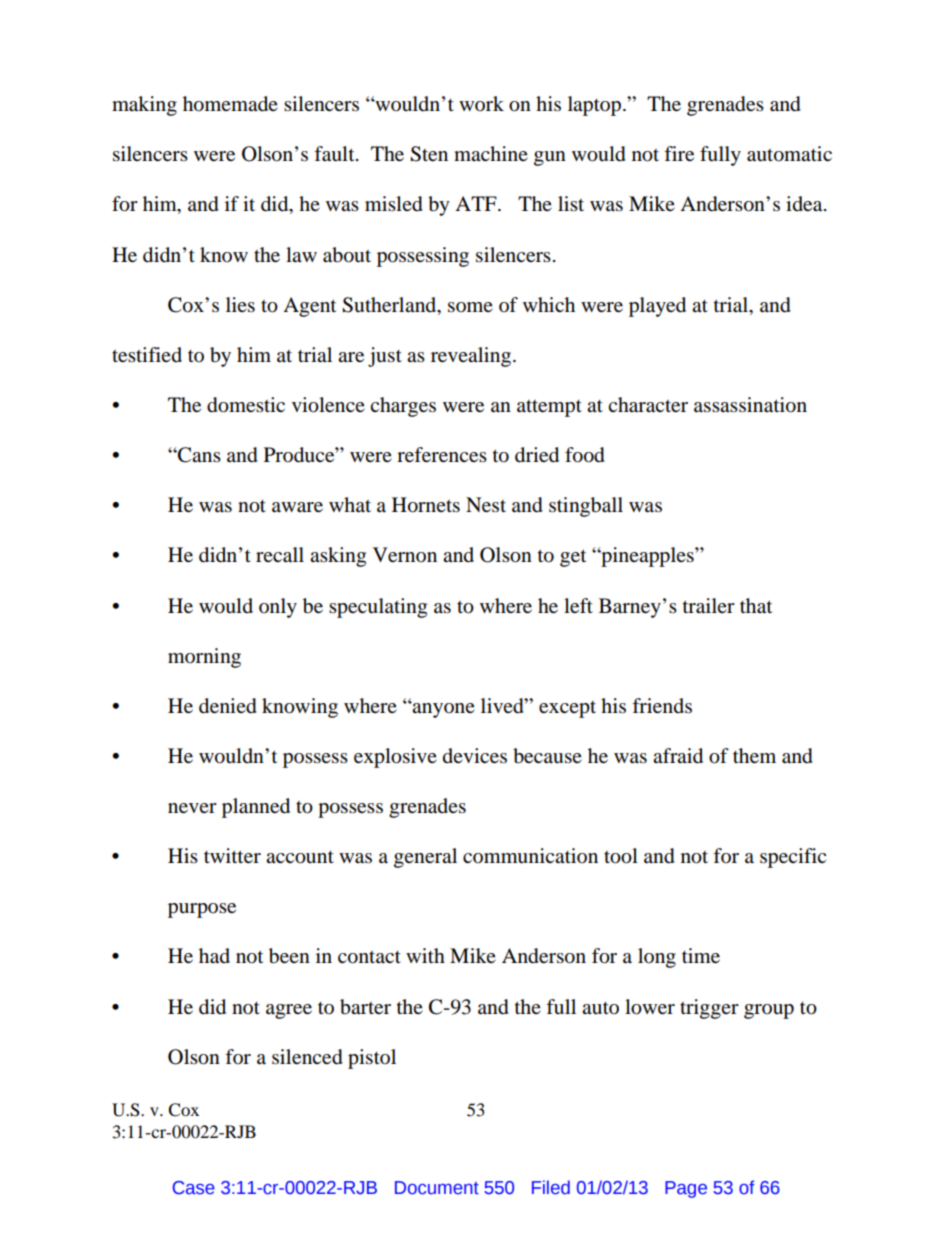  Describe the element at coordinates (425, 858) in the image. I see `general` at that location.
